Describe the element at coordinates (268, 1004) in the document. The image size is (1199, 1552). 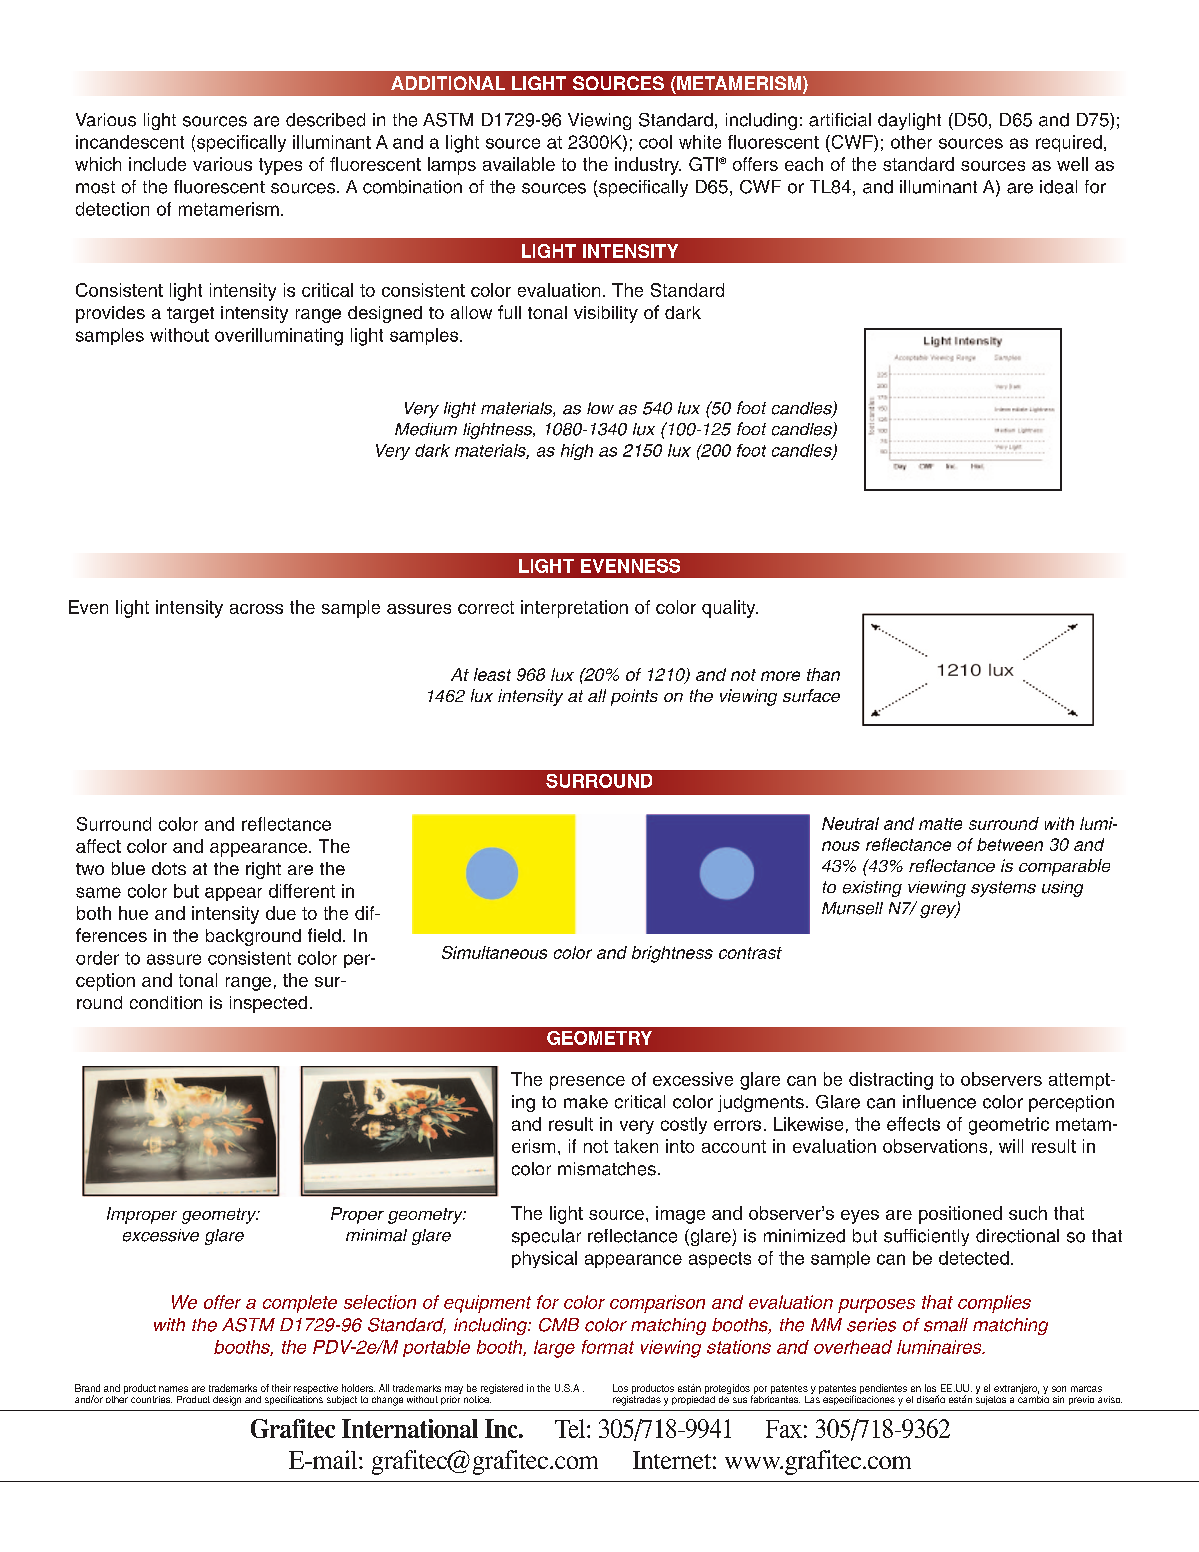
I see `inspected` at that location.
